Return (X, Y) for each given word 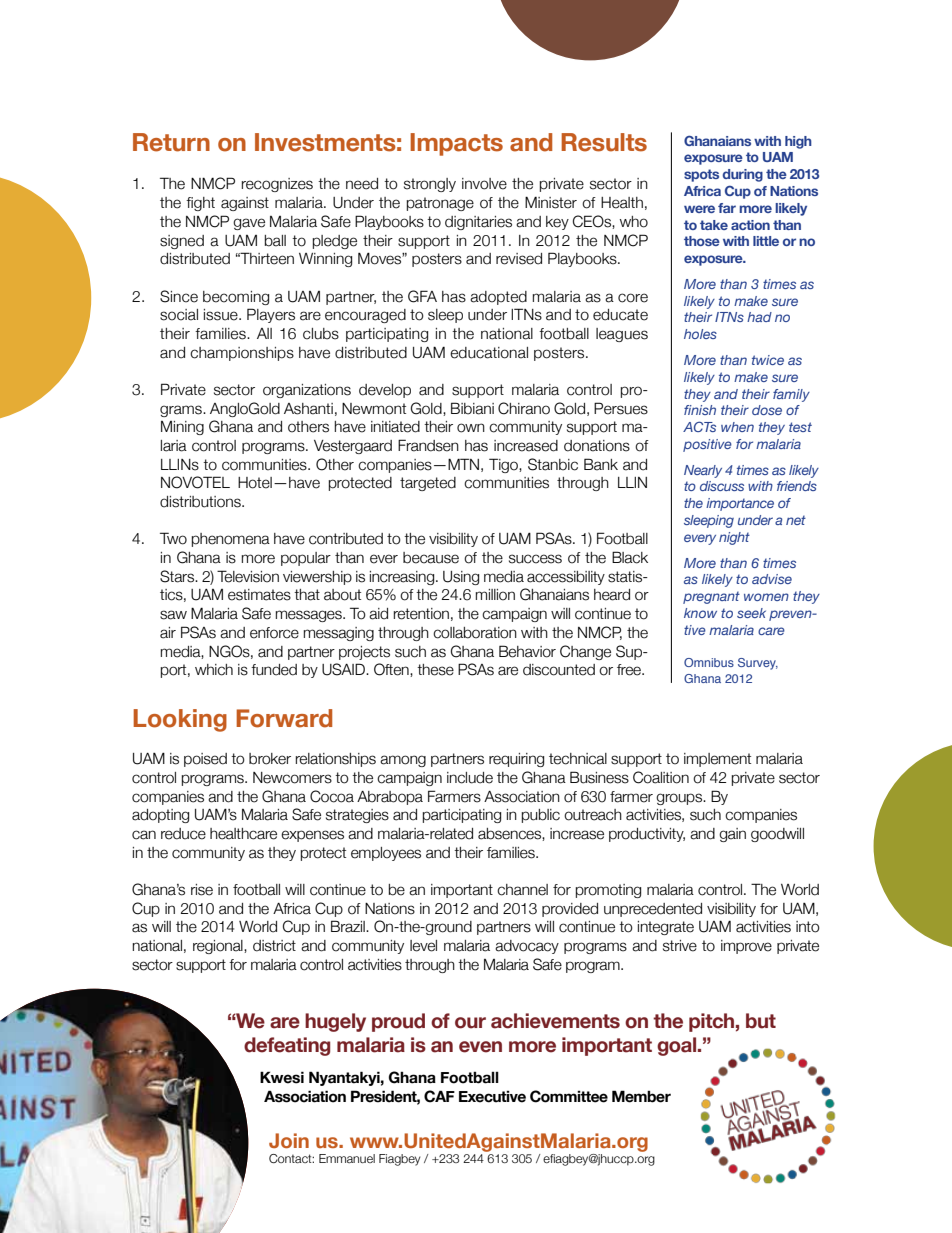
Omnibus (709, 662)
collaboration (475, 633)
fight (200, 204)
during (742, 175)
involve (484, 184)
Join (289, 1140)
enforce (274, 633)
